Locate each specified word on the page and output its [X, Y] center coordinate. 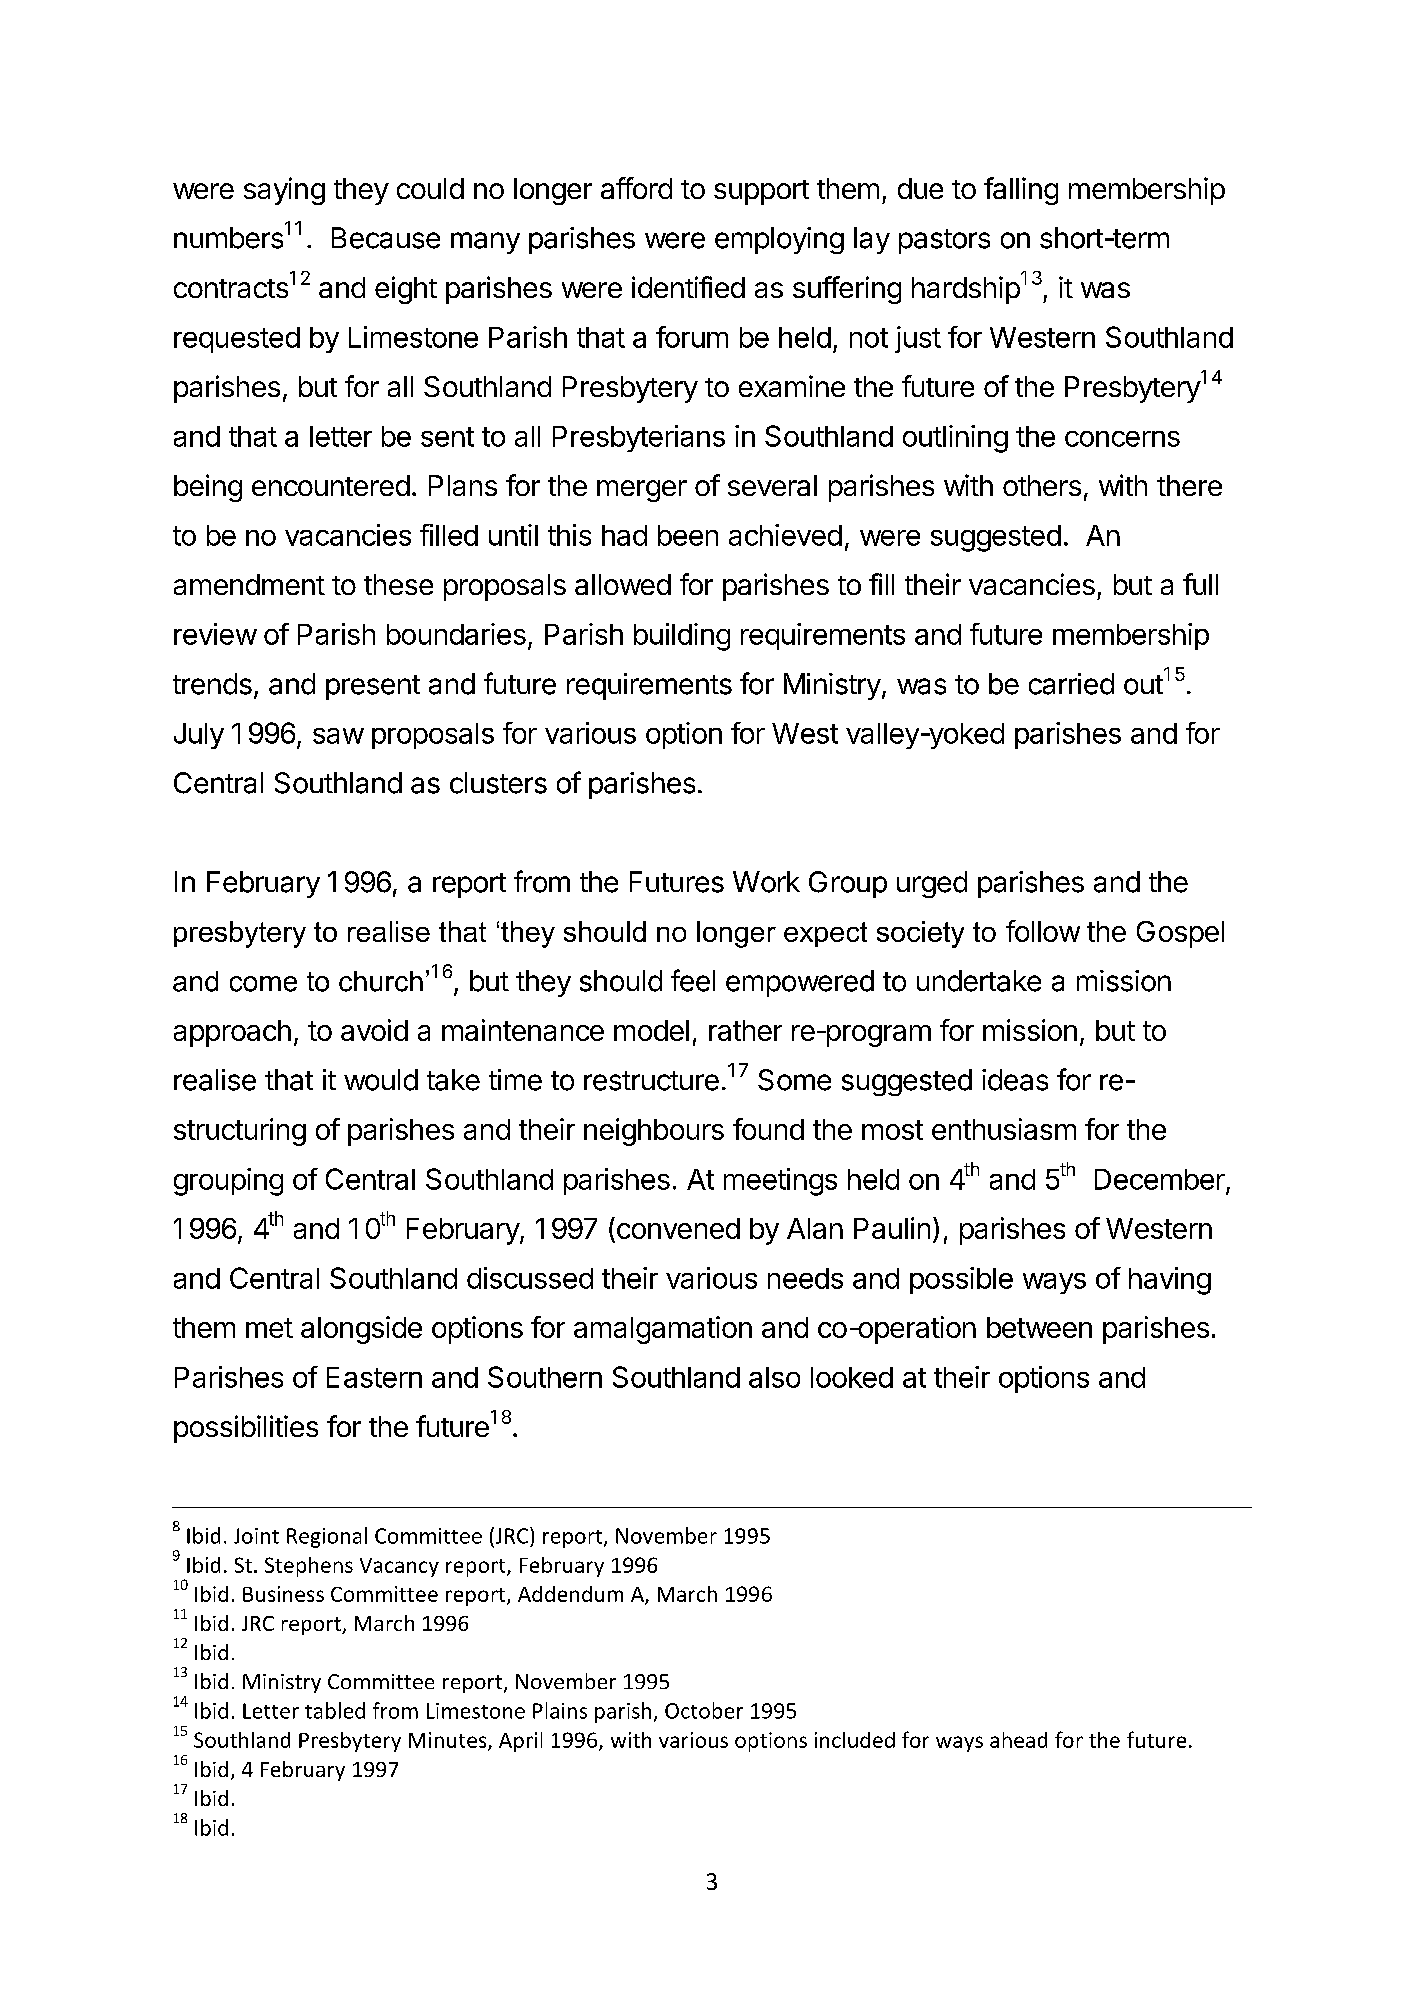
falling [1021, 191]
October [704, 1710]
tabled [335, 1710]
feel [693, 980]
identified [688, 287]
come [263, 984]
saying [284, 191]
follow [1043, 931]
